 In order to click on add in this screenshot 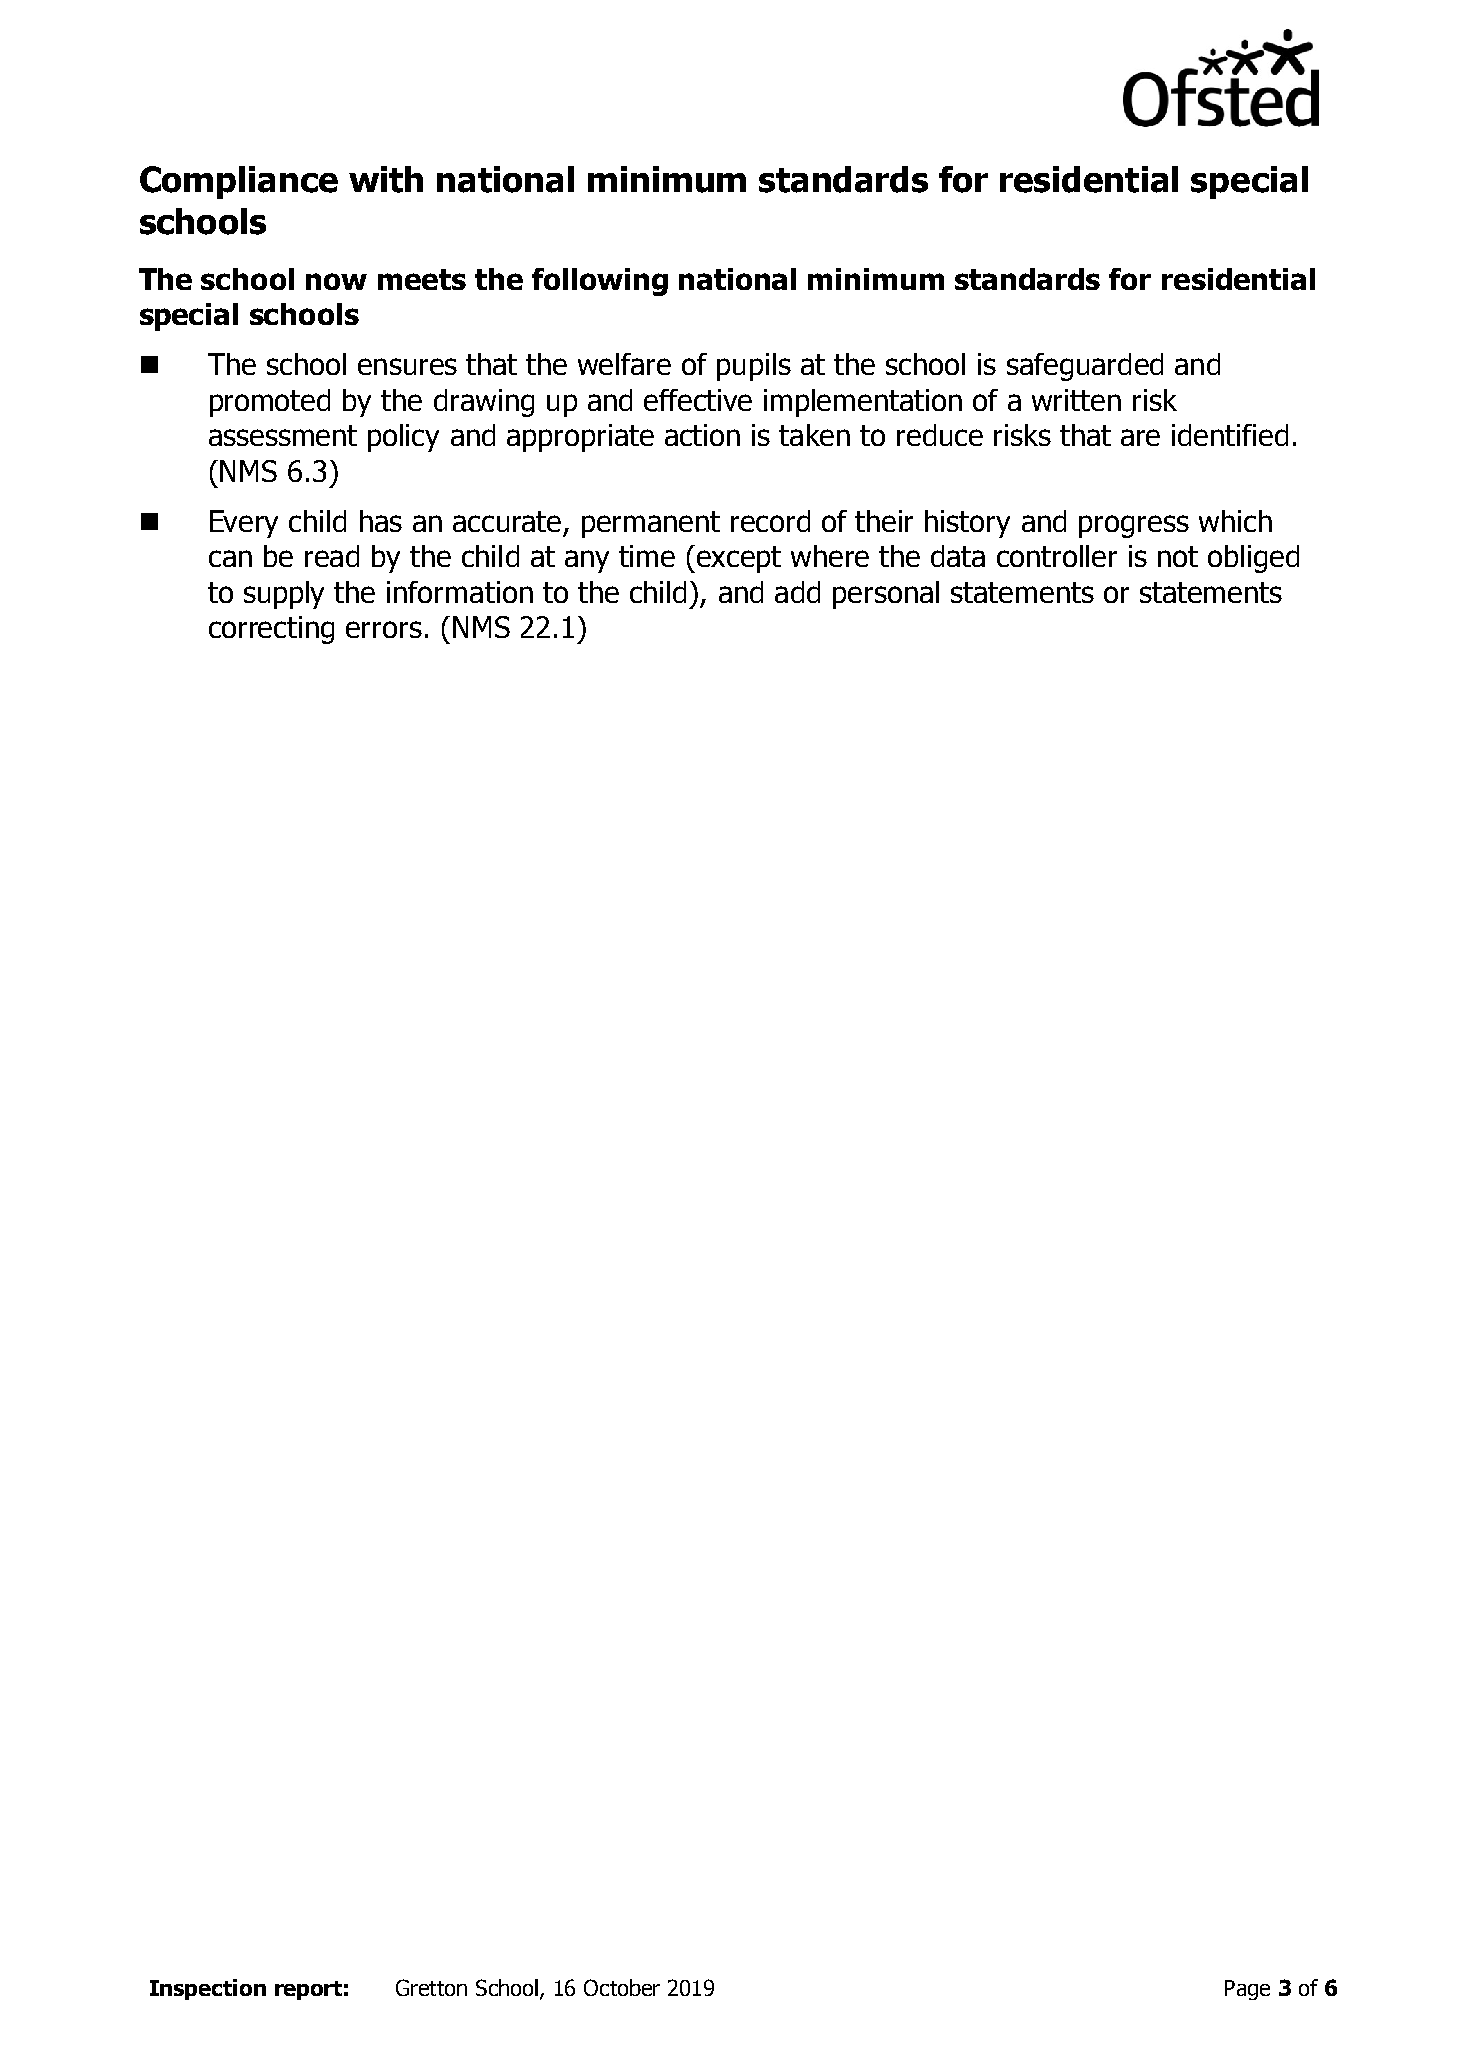, I will do `click(797, 592)`.
